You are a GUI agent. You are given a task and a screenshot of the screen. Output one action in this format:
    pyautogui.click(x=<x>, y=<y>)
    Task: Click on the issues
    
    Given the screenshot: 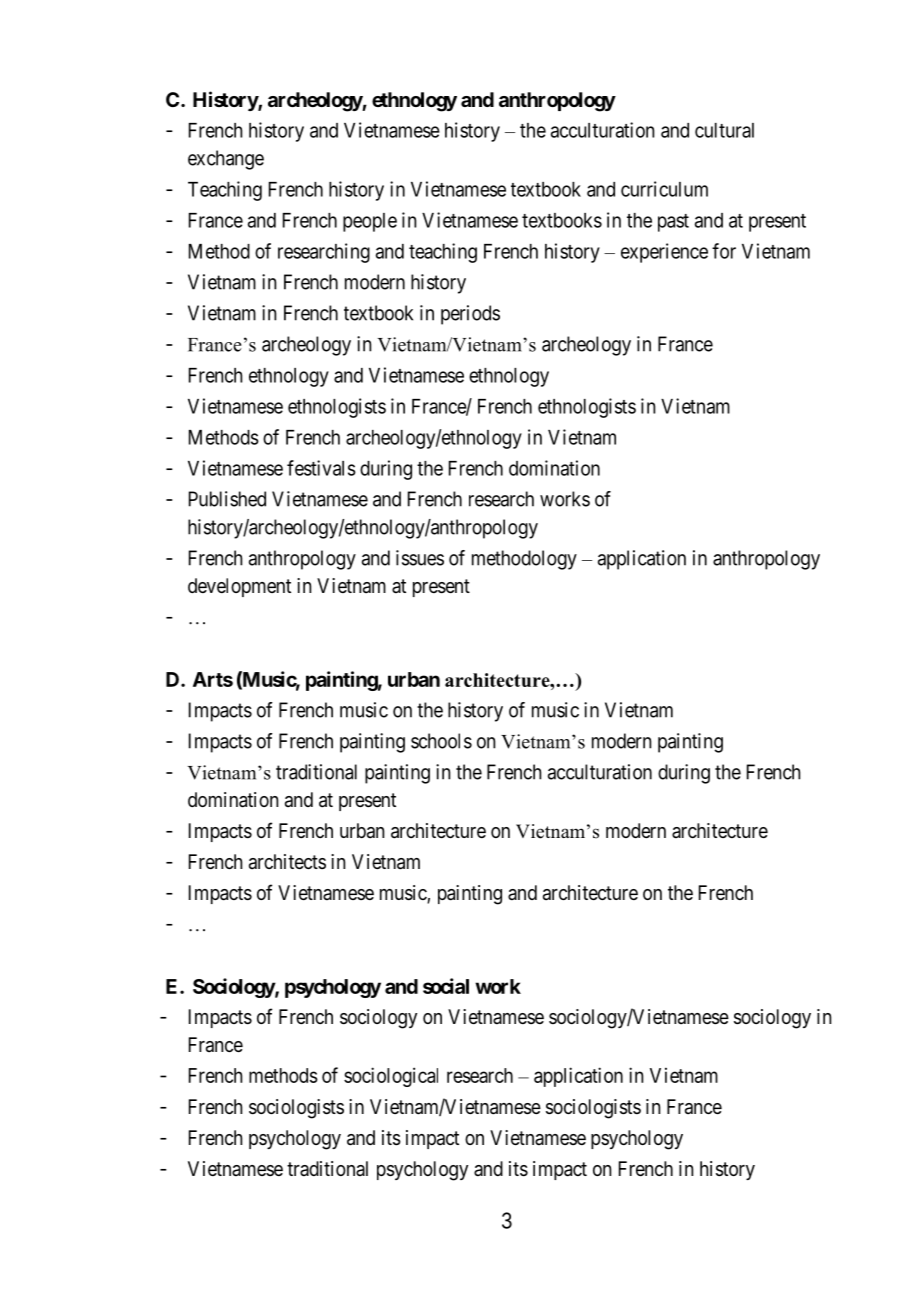 What is the action you would take?
    pyautogui.click(x=420, y=558)
